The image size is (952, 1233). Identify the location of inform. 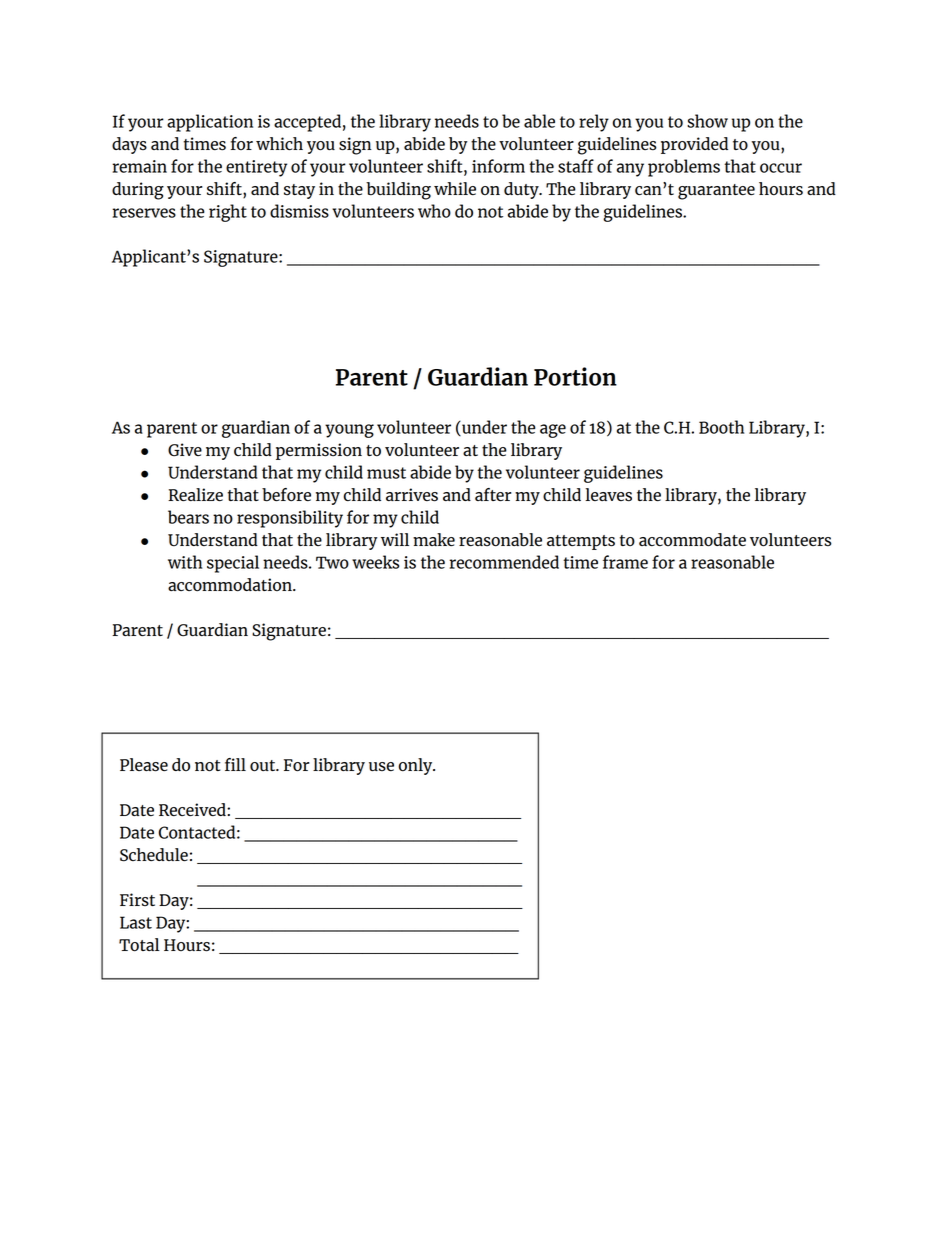
(498, 166).
